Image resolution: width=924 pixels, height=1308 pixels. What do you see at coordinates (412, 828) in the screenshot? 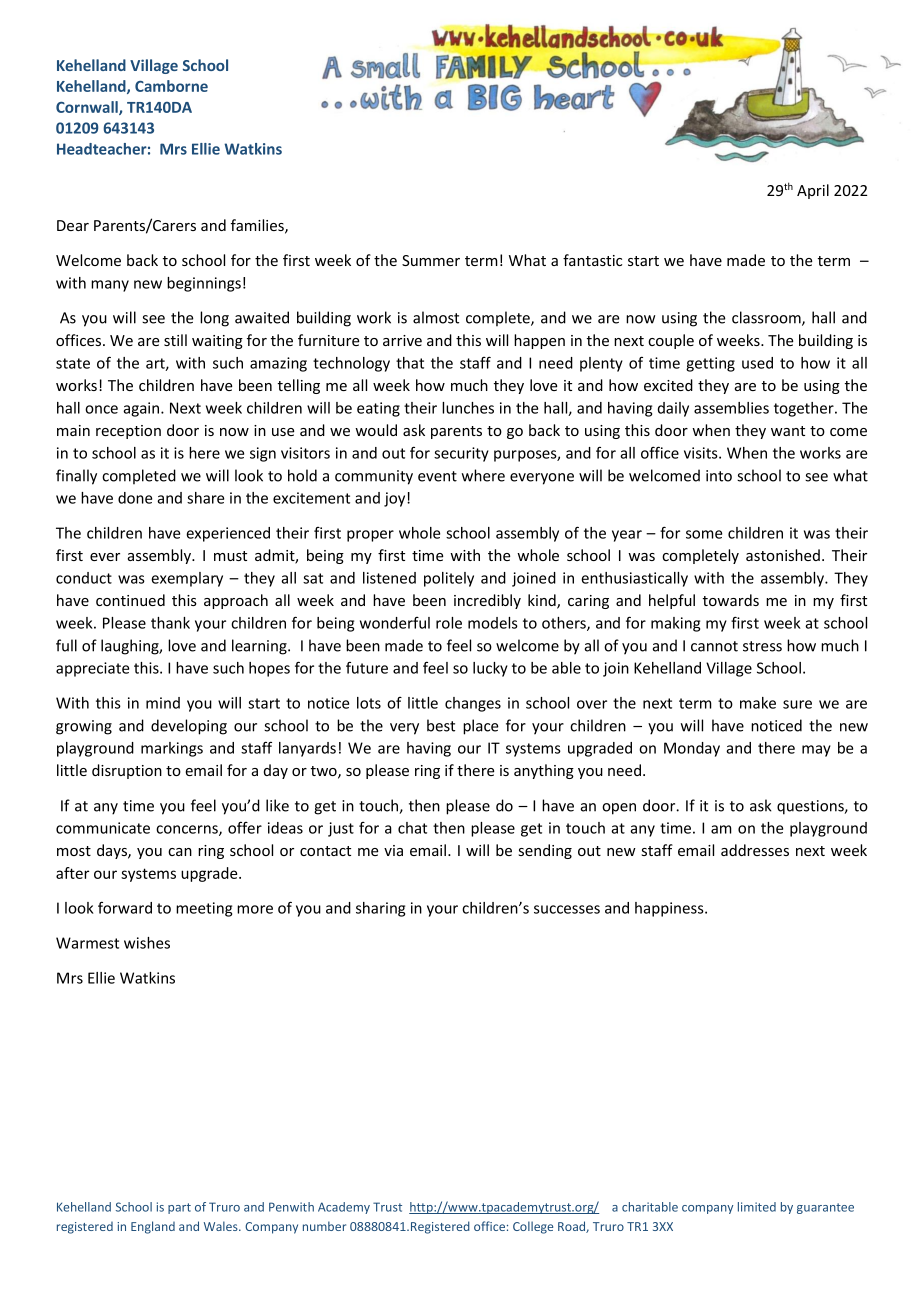
I see `chat` at bounding box center [412, 828].
